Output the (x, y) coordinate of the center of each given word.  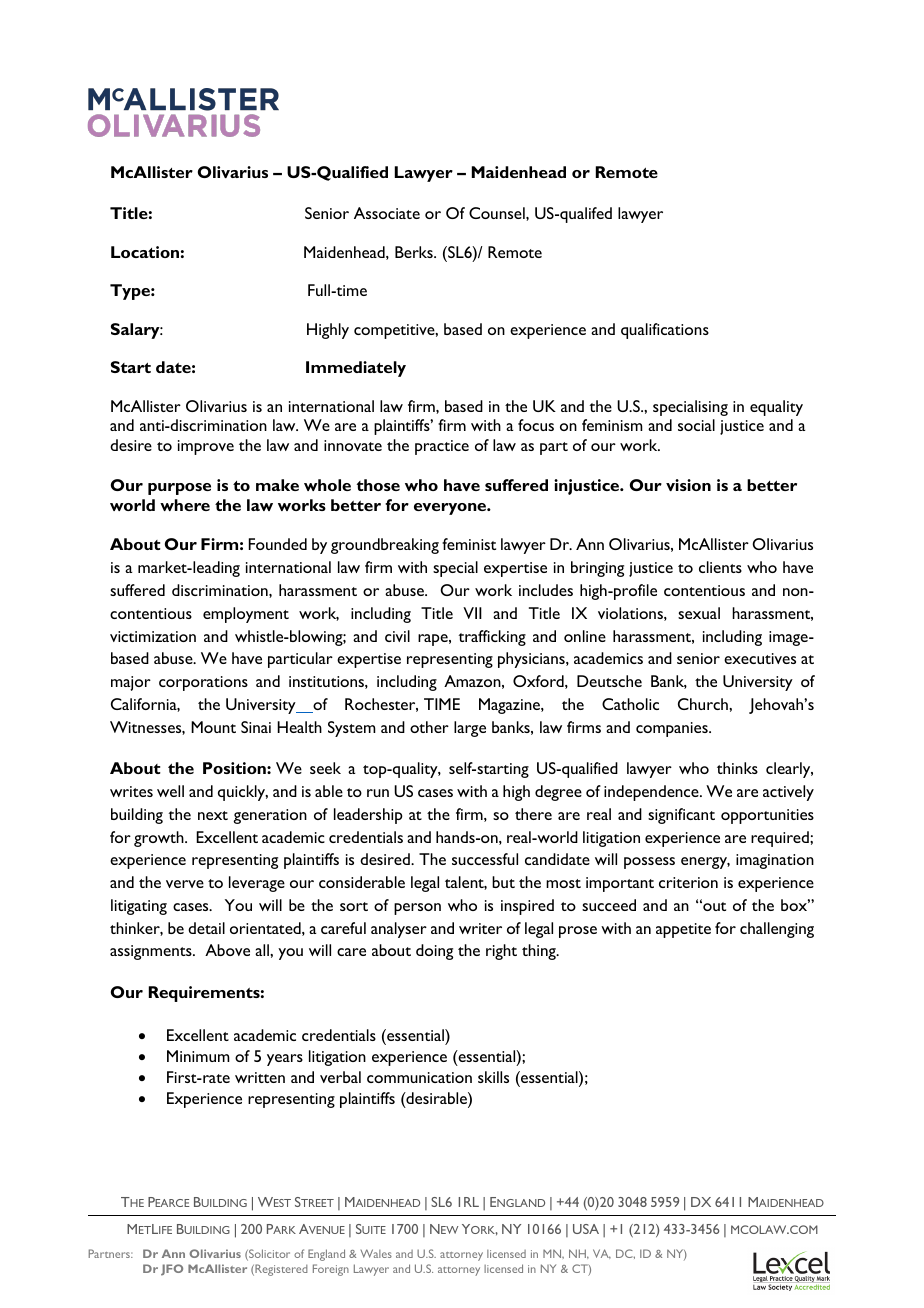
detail (206, 928)
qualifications (665, 331)
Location (145, 252)
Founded (278, 544)
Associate (387, 213)
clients (720, 567)
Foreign (331, 1270)
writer (480, 928)
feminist (469, 544)
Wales (376, 1253)
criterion (688, 882)
